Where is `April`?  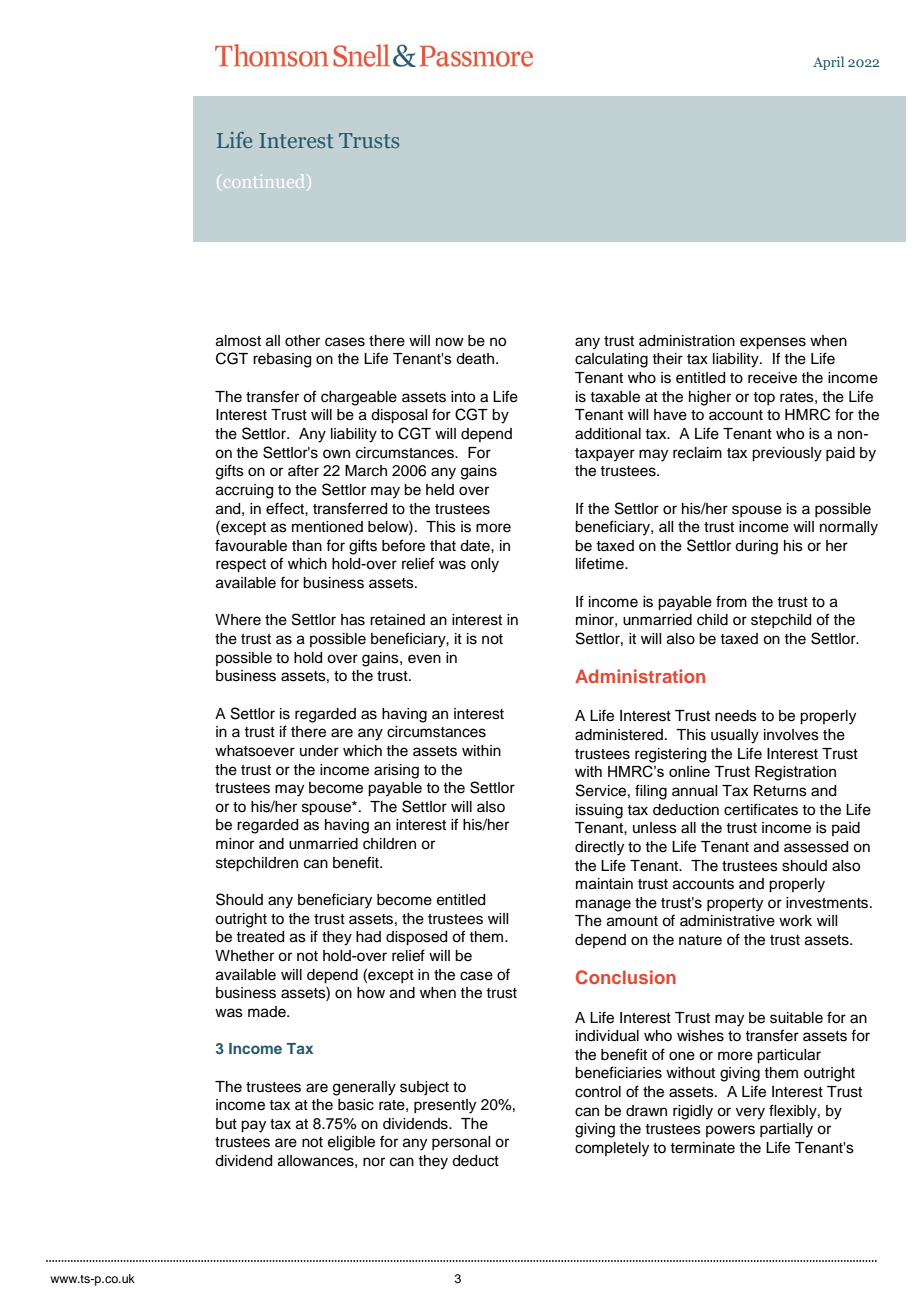
April is located at coordinates (828, 63).
